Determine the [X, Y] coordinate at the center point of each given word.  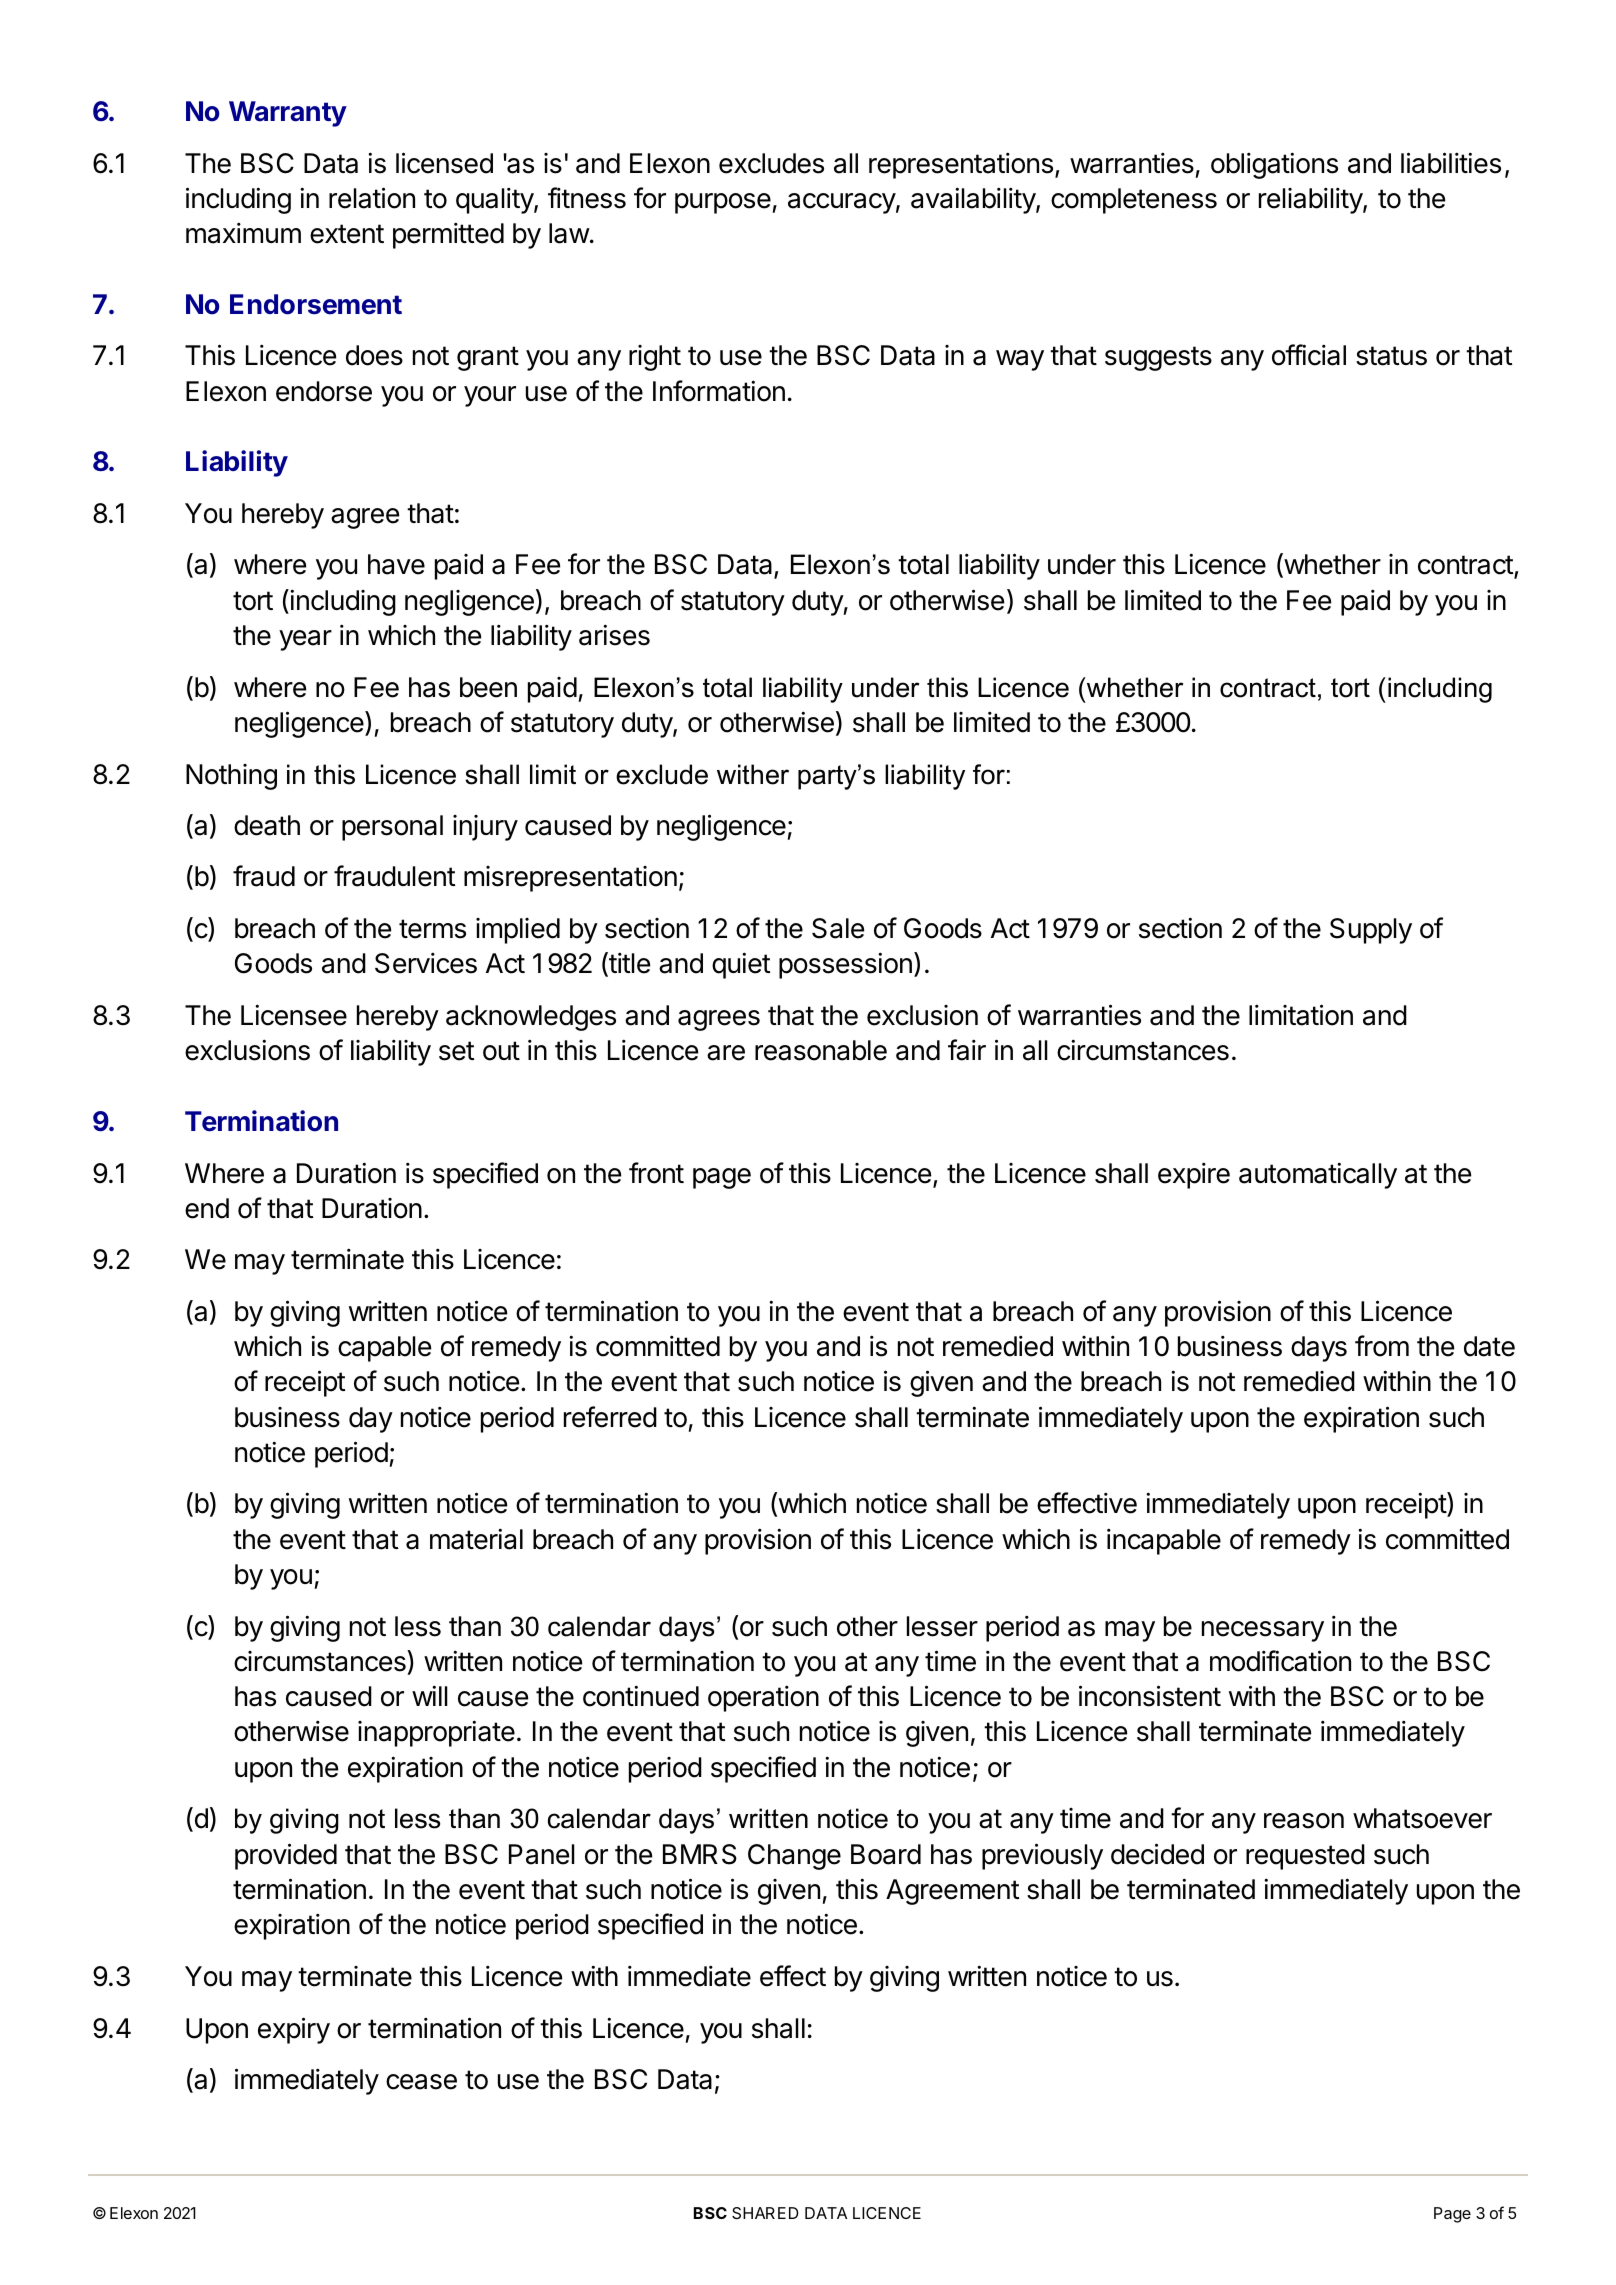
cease [421, 2082]
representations [961, 165]
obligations [1274, 165]
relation [372, 198]
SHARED [765, 2213]
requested [1305, 1857]
